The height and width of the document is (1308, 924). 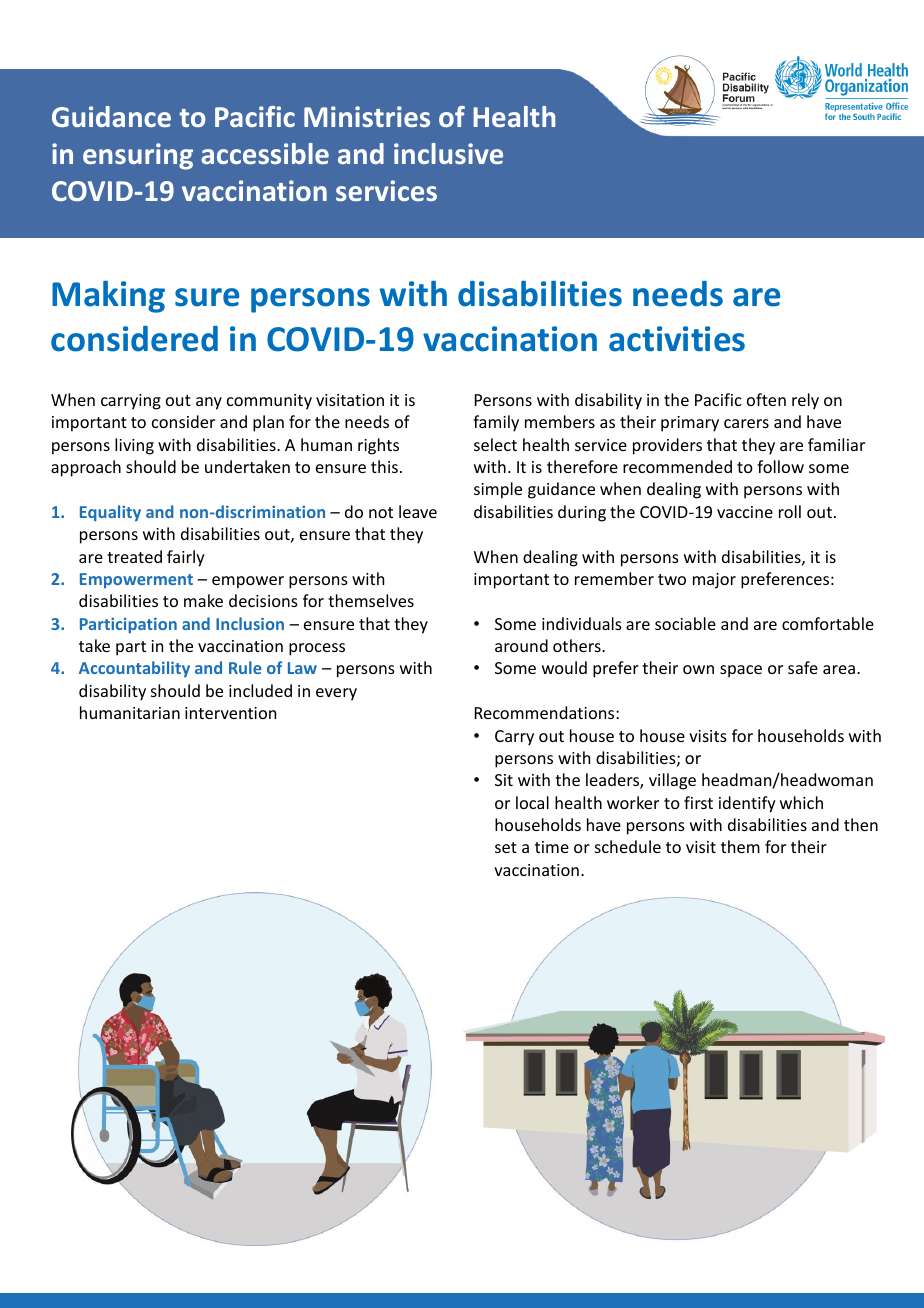 I want to click on any, so click(x=209, y=403).
